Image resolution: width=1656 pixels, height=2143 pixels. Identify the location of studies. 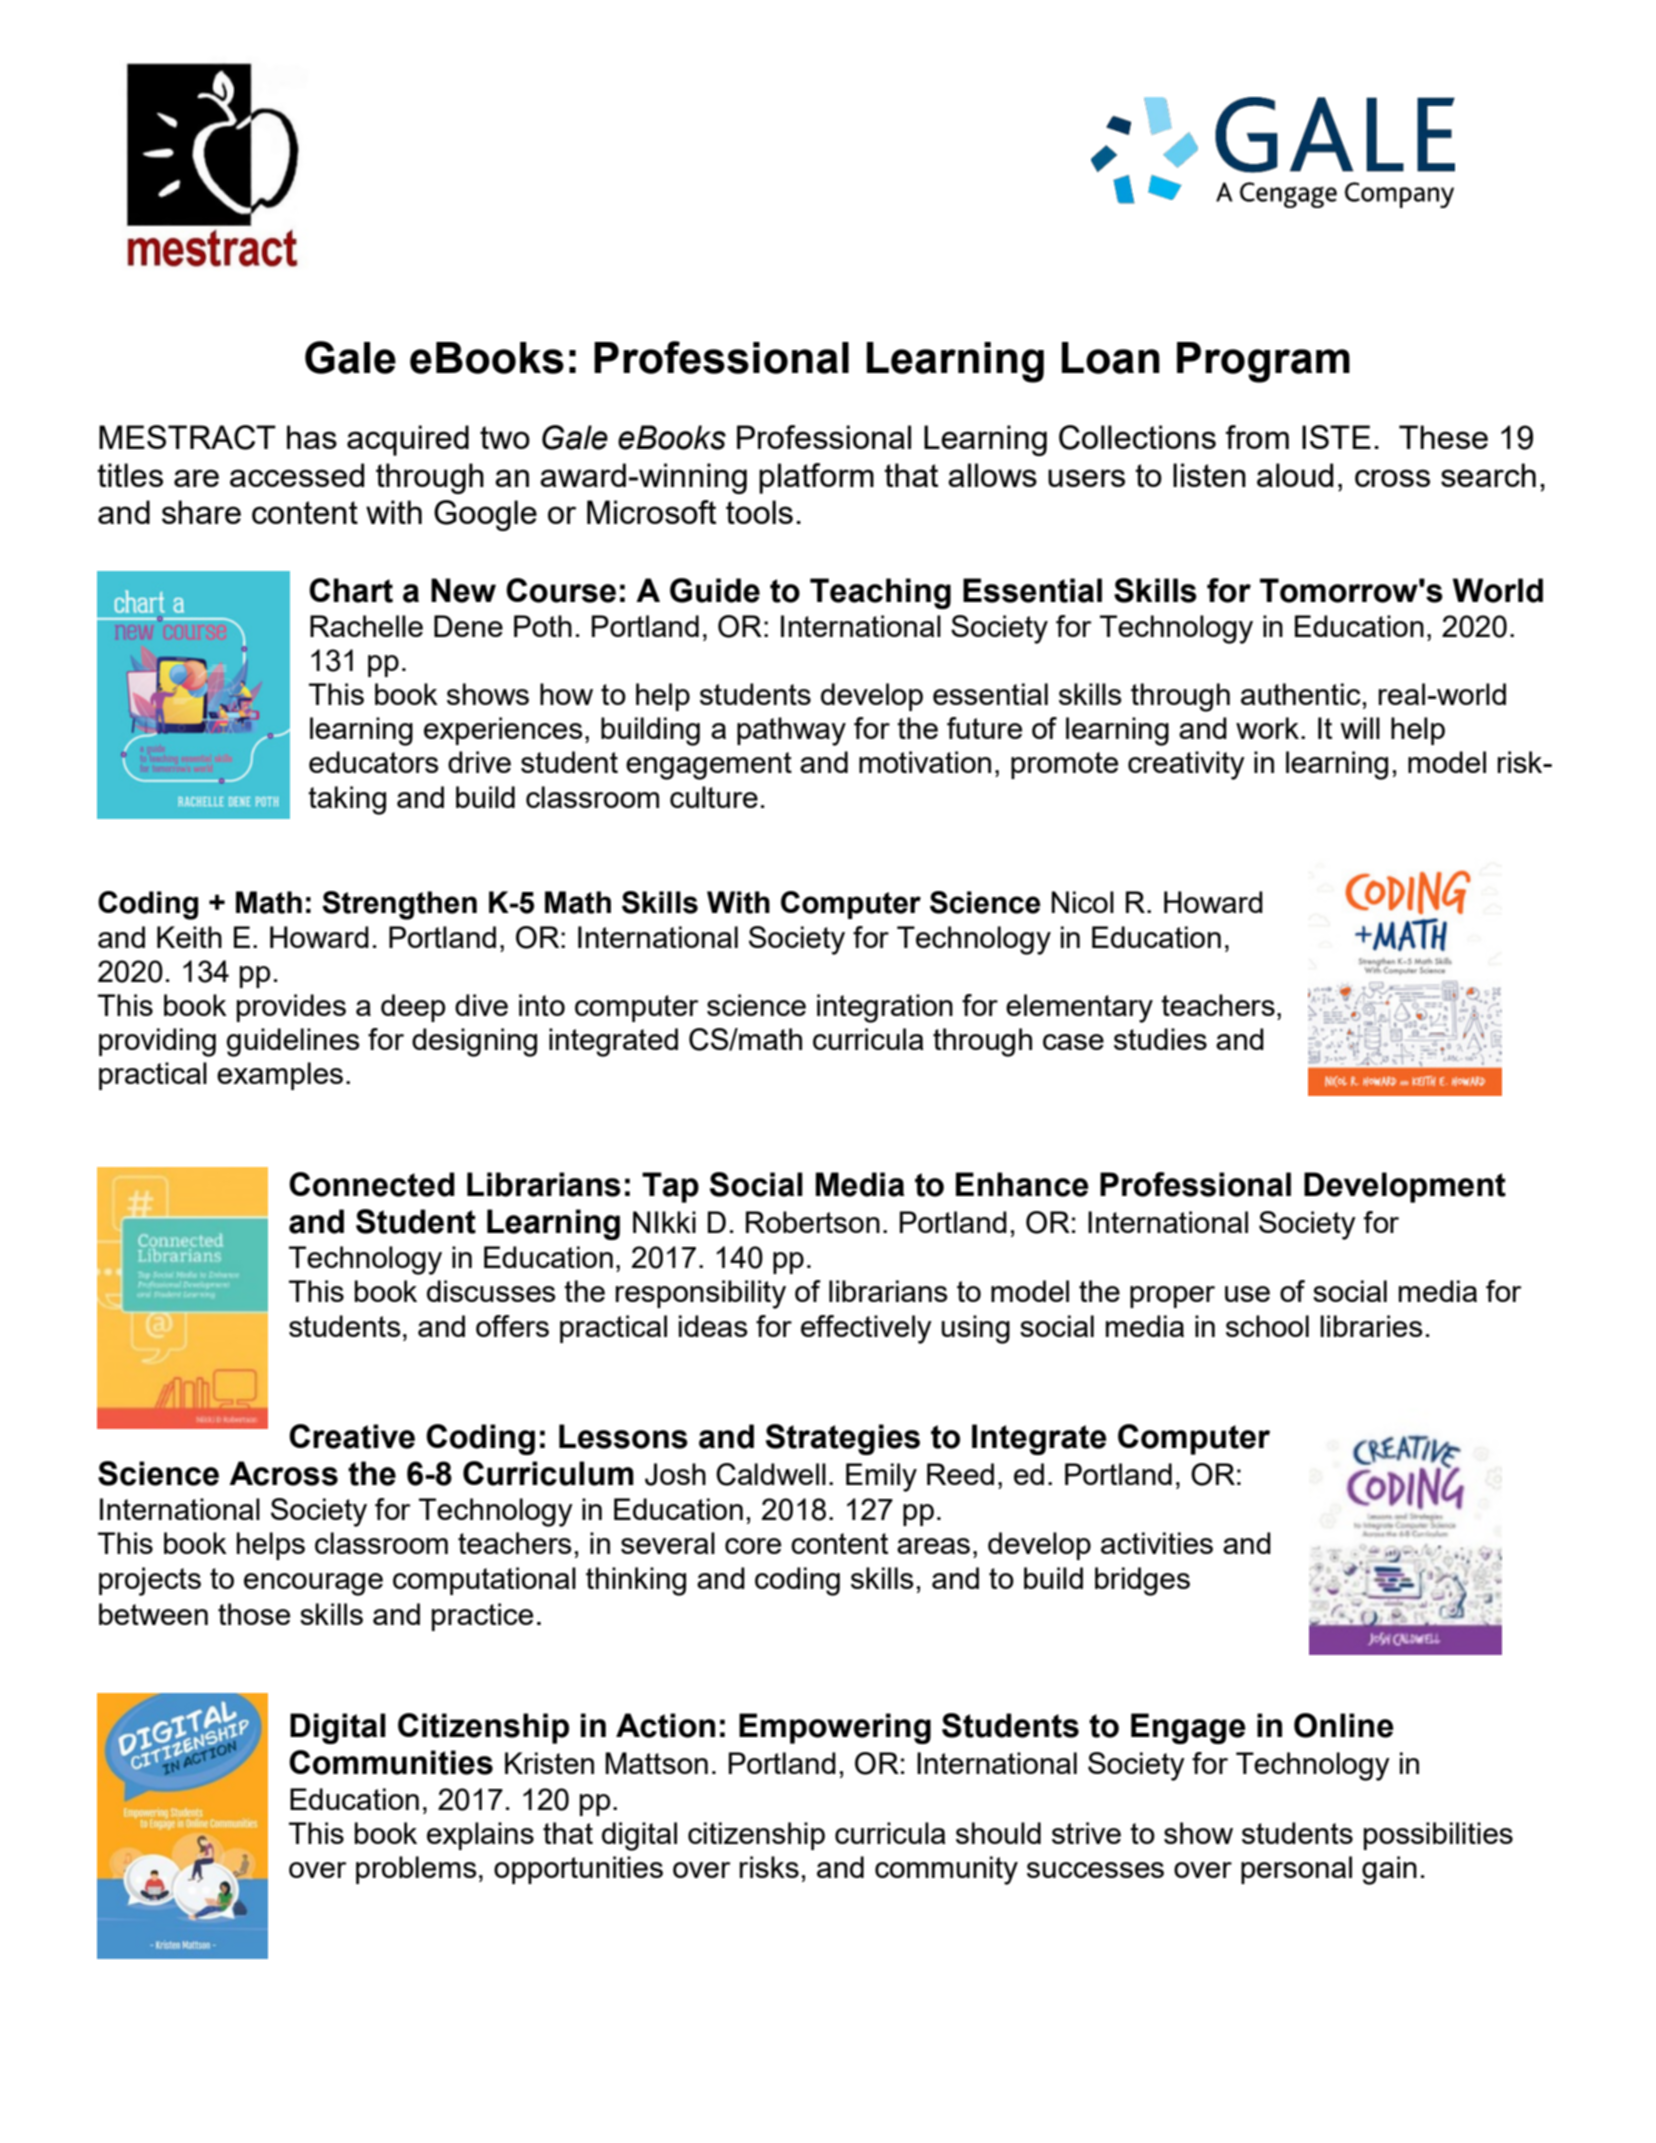
(1160, 1039).
